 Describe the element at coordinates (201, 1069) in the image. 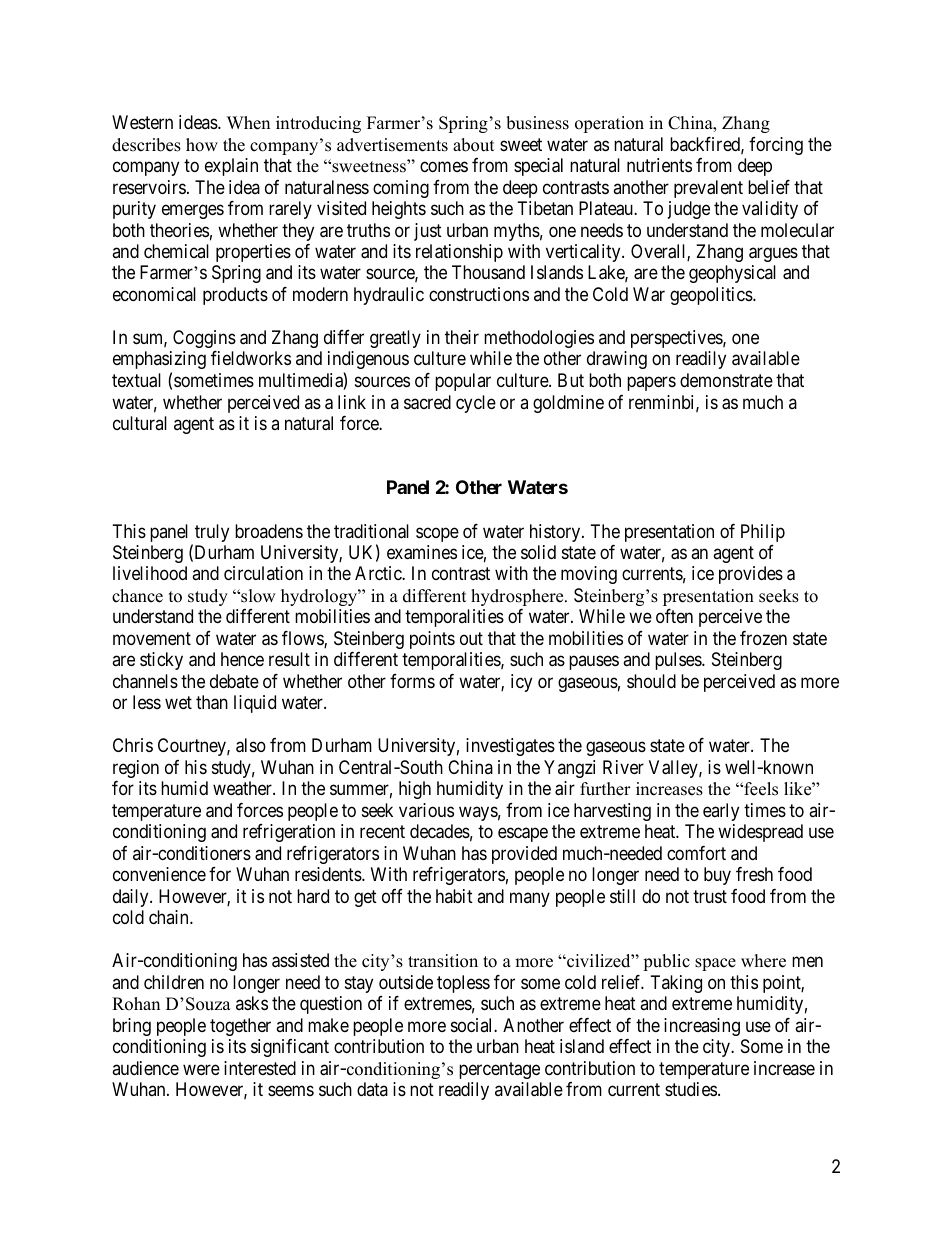

I see `were` at that location.
